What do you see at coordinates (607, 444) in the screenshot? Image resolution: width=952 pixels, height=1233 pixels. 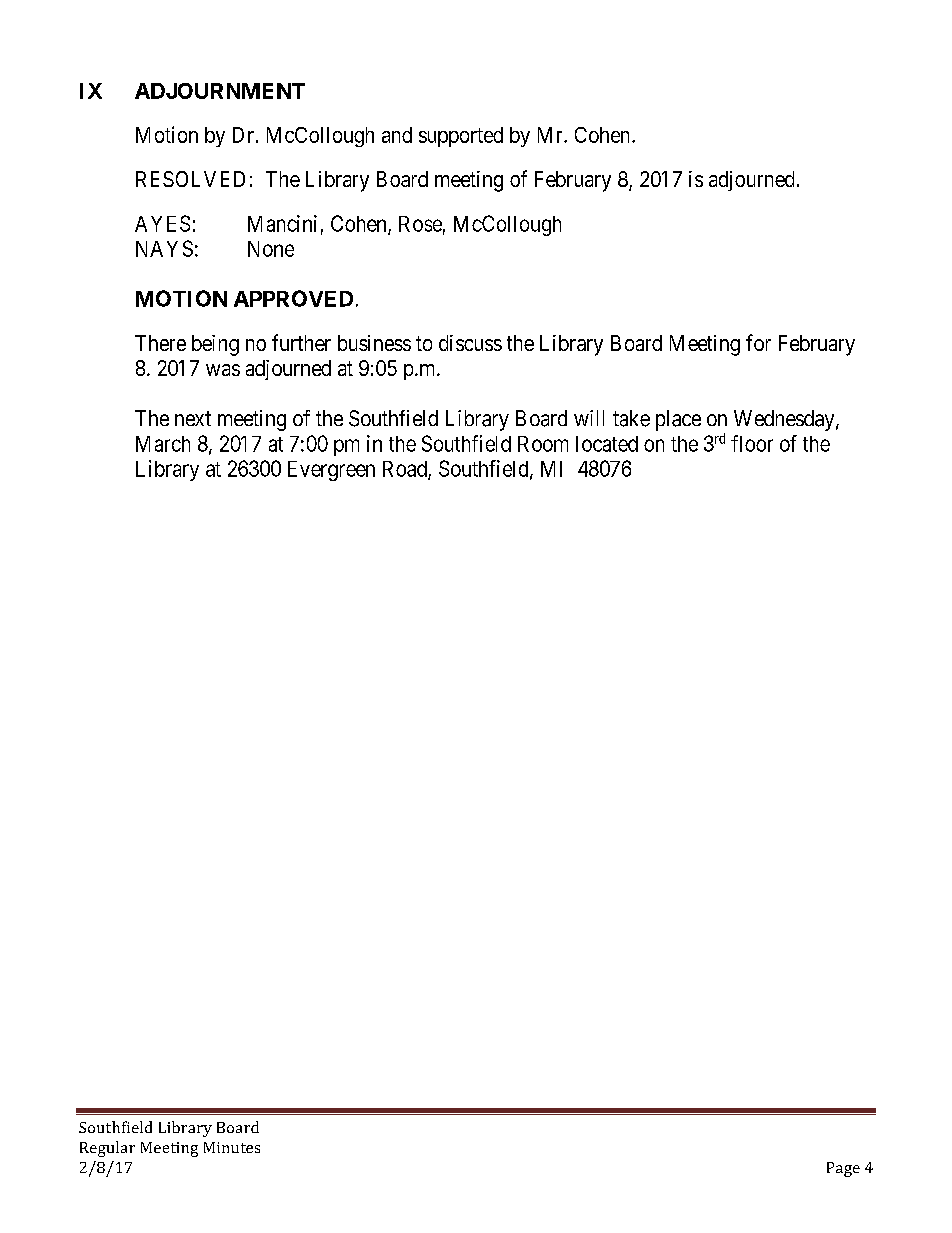 I see `located` at bounding box center [607, 444].
